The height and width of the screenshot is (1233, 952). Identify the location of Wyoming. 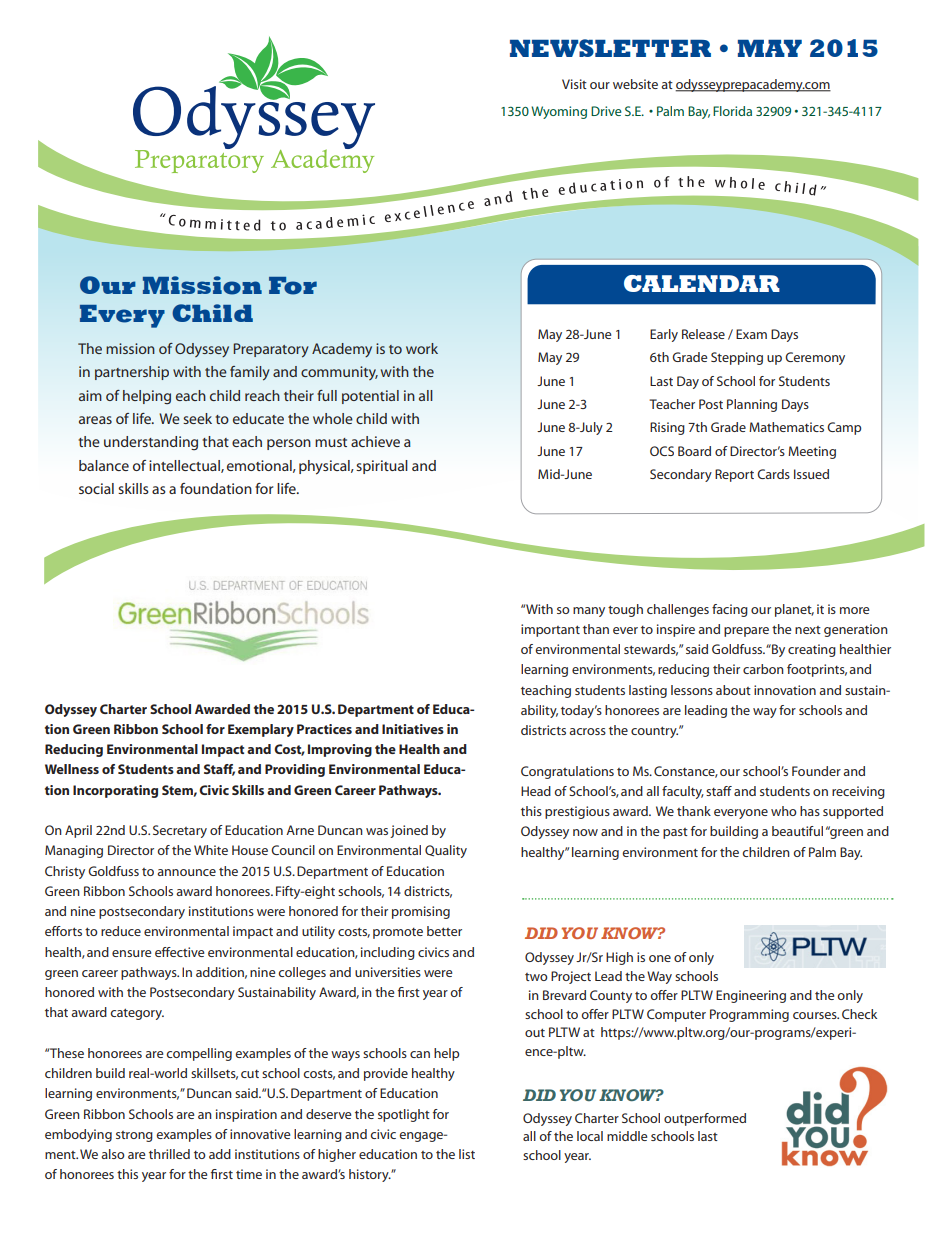
(559, 112).
